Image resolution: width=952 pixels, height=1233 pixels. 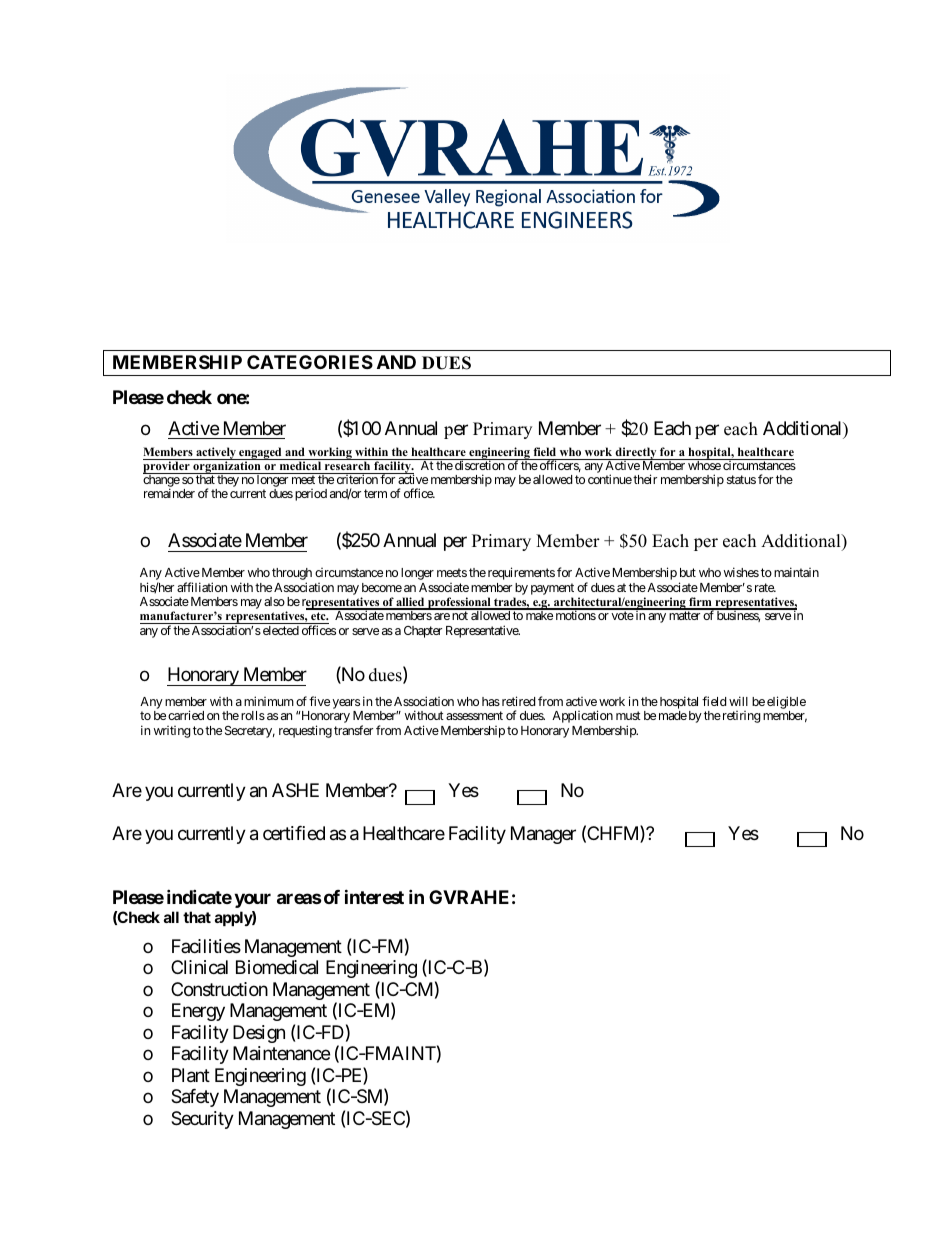 I want to click on directly, so click(x=636, y=454).
